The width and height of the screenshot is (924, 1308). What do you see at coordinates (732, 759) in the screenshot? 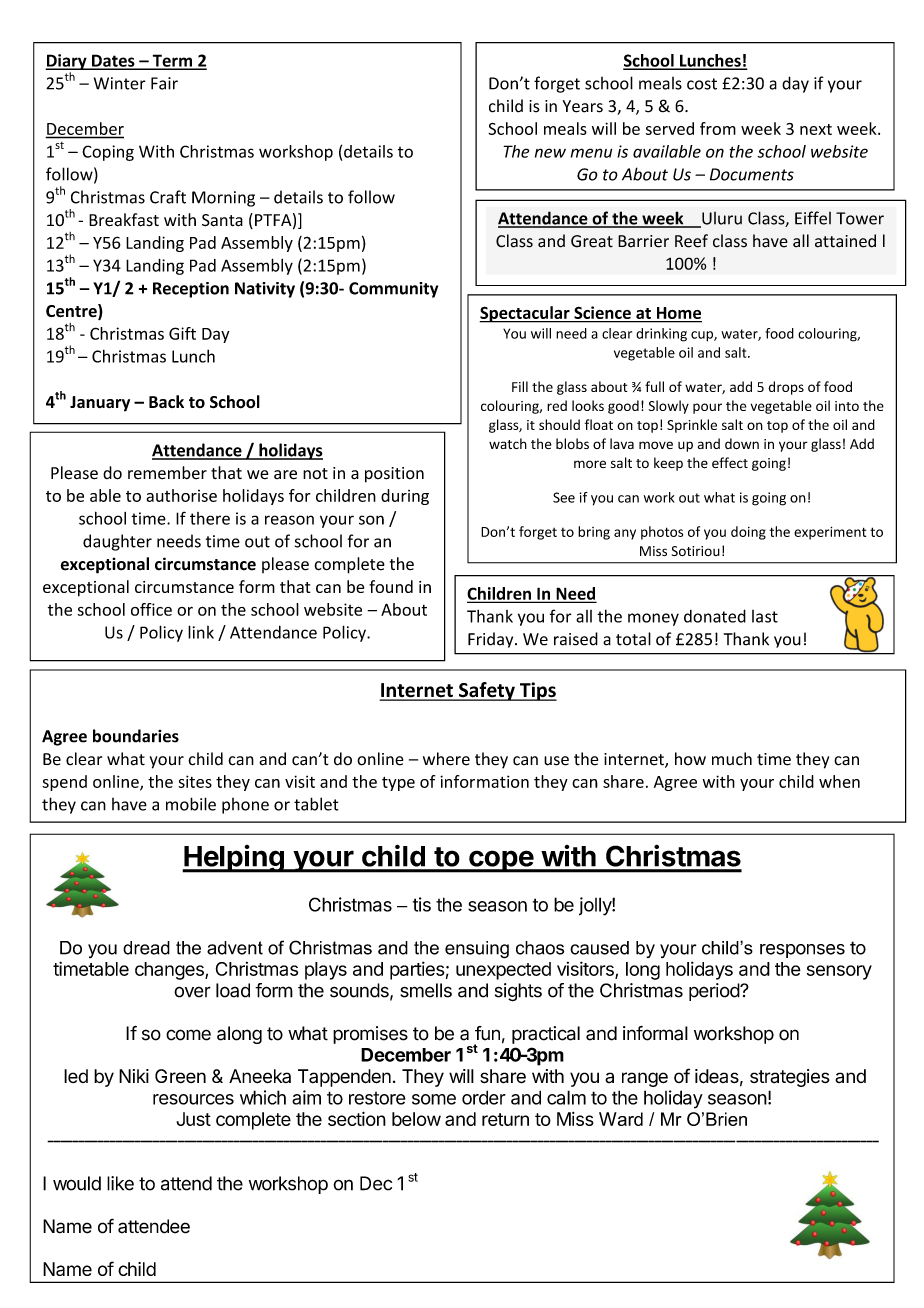
I see `much` at bounding box center [732, 759].
